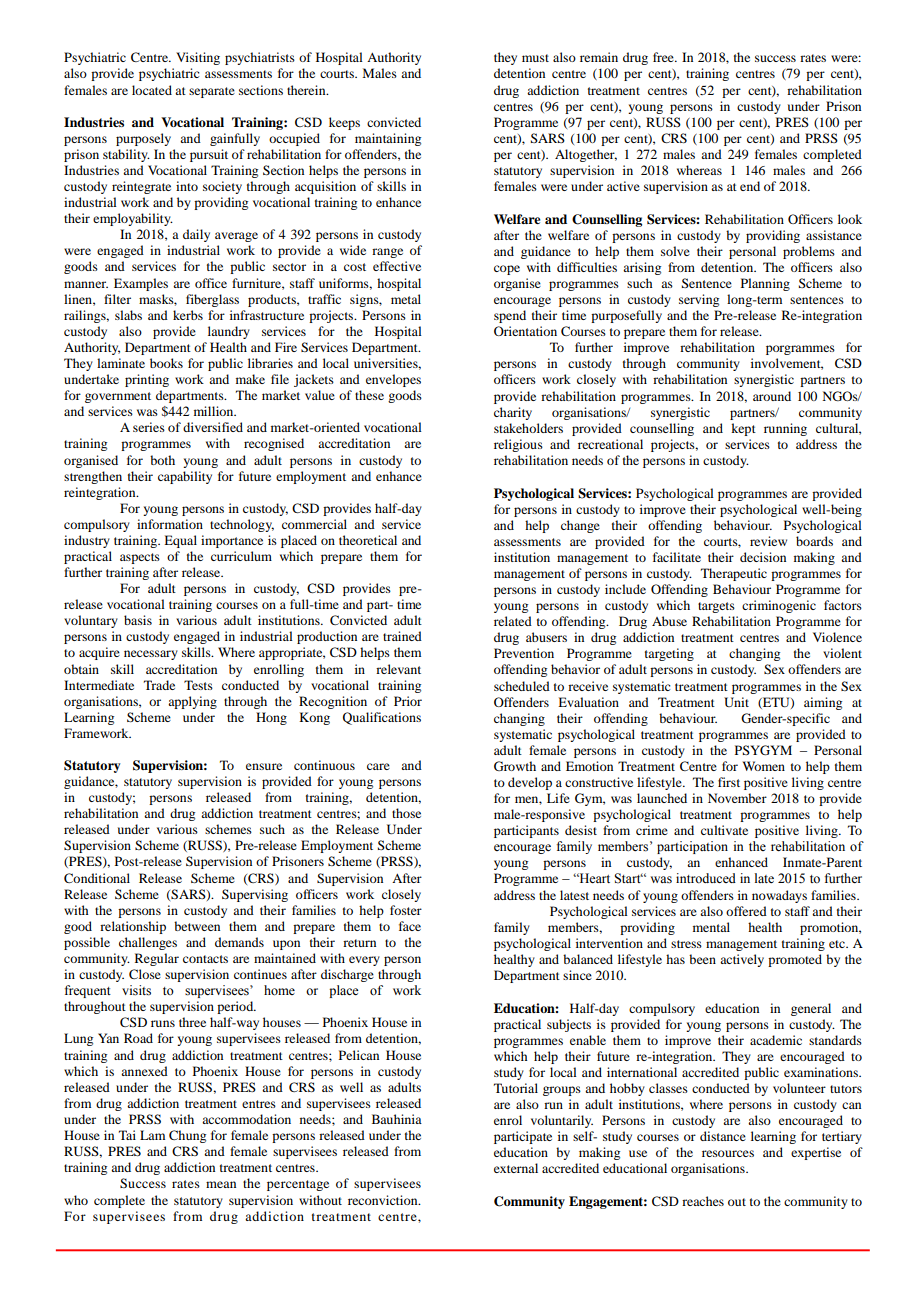  What do you see at coordinates (728, 1153) in the screenshot?
I see `resources` at bounding box center [728, 1153].
